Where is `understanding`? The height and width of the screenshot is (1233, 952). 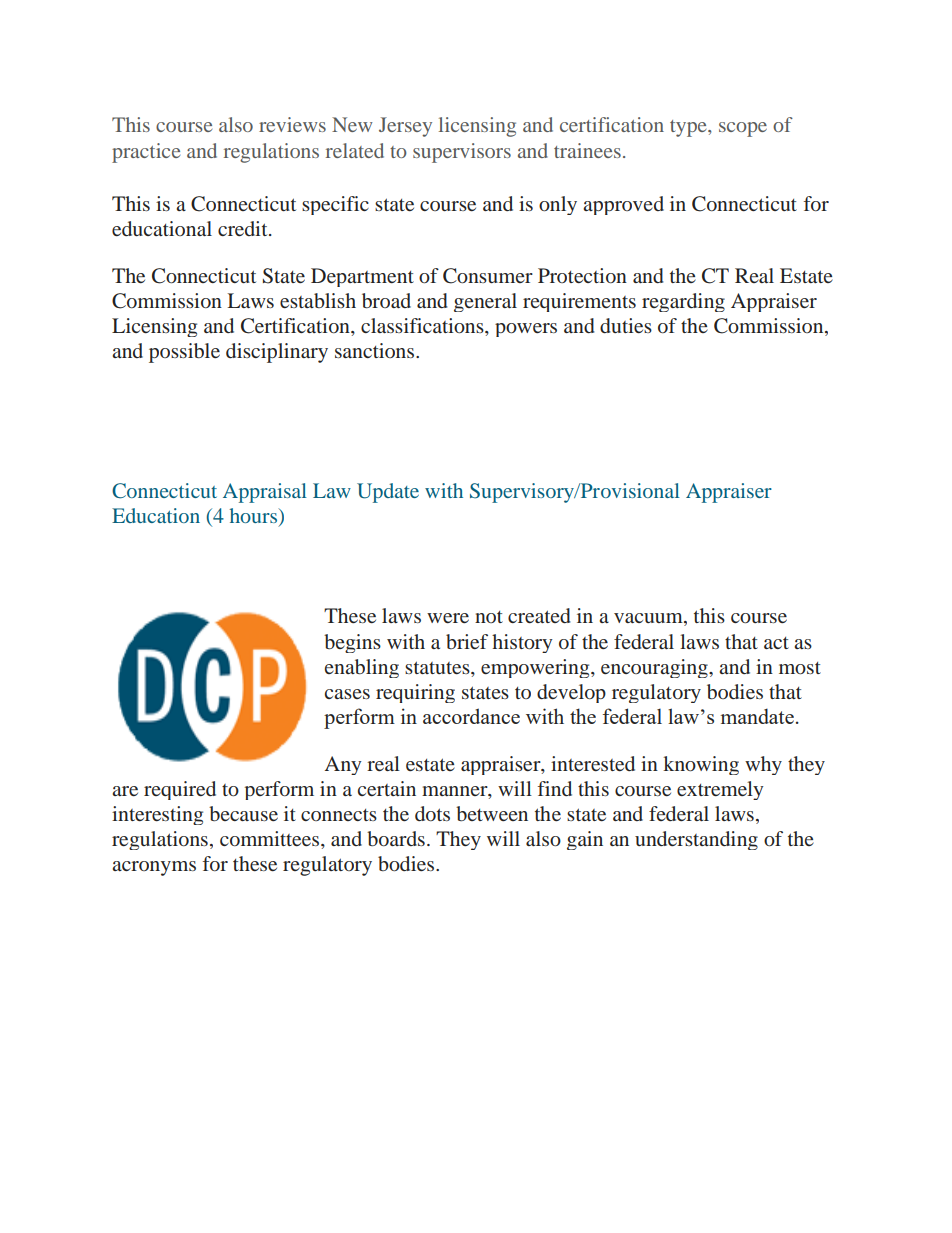 understanding is located at coordinates (696, 840).
